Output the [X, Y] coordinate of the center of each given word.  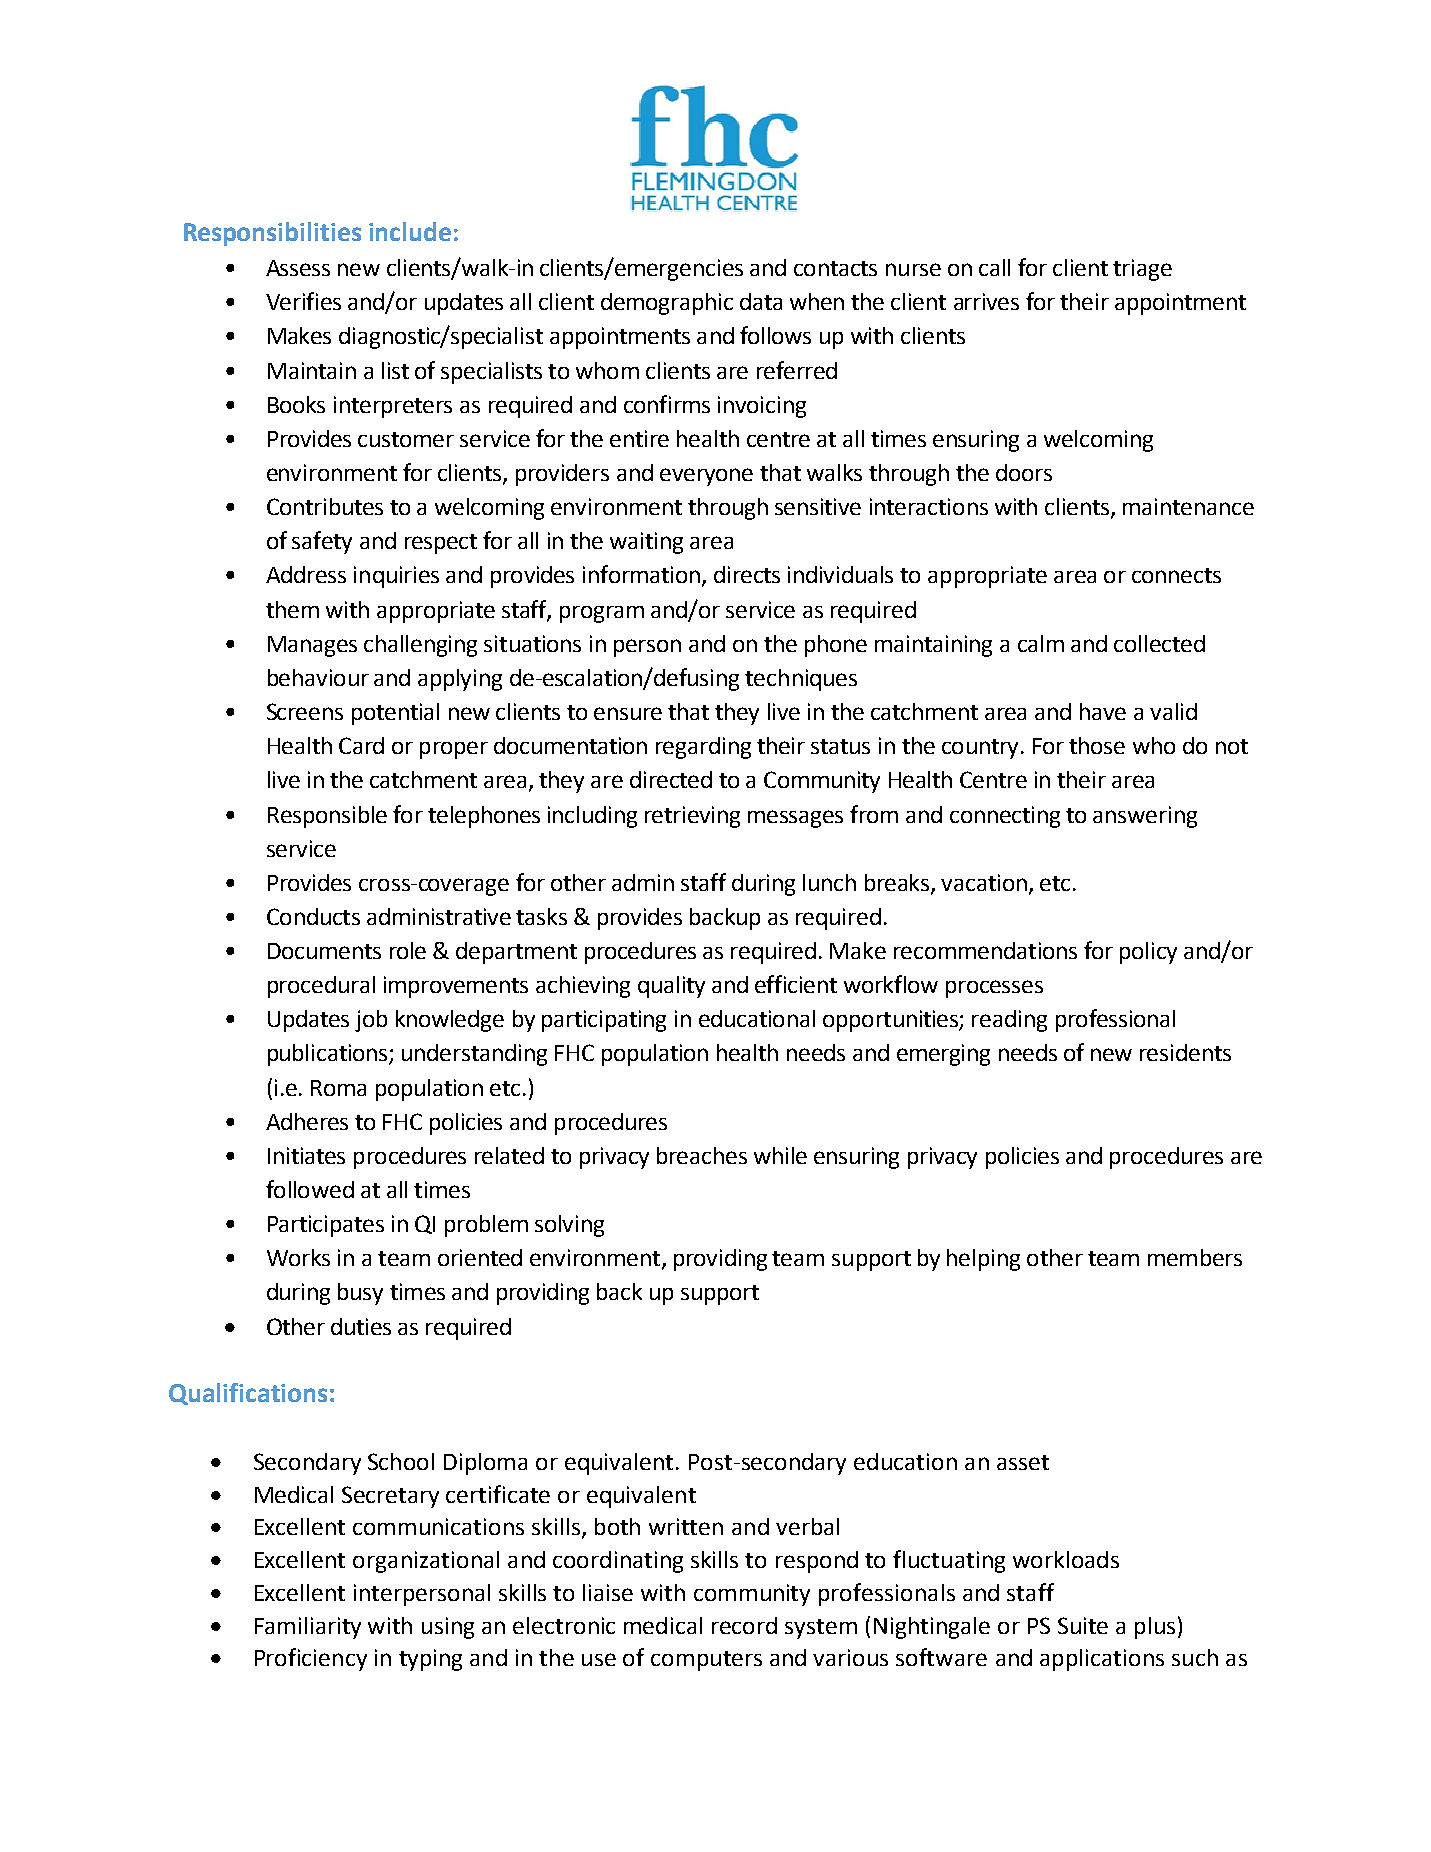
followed [310, 1189]
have [1103, 711]
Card [361, 745]
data [761, 301]
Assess [298, 268]
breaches [702, 1155]
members [1195, 1257]
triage [1142, 270]
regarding [703, 748]
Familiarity [308, 1628]
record [744, 1625]
